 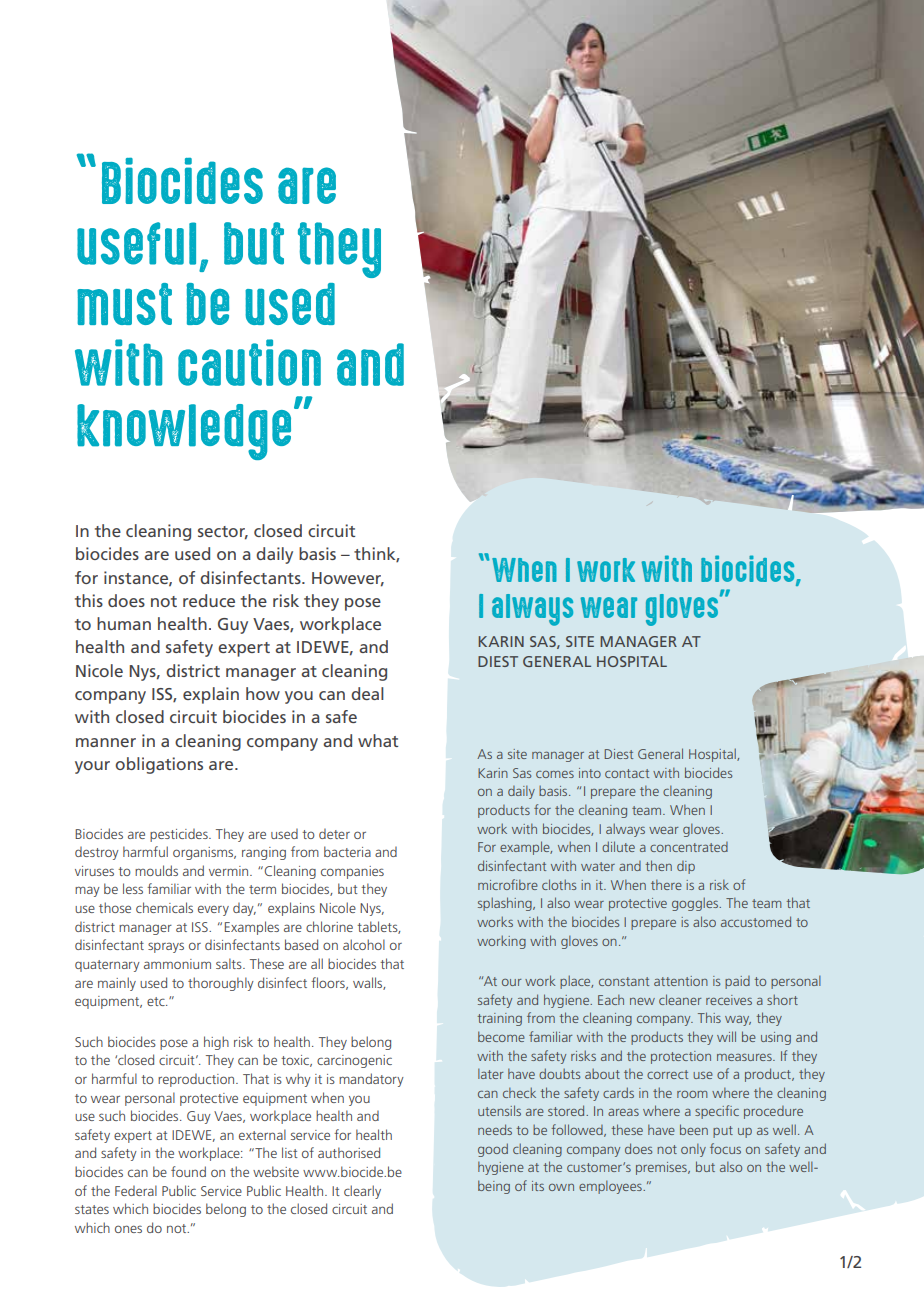 I want to click on into, so click(x=590, y=773).
